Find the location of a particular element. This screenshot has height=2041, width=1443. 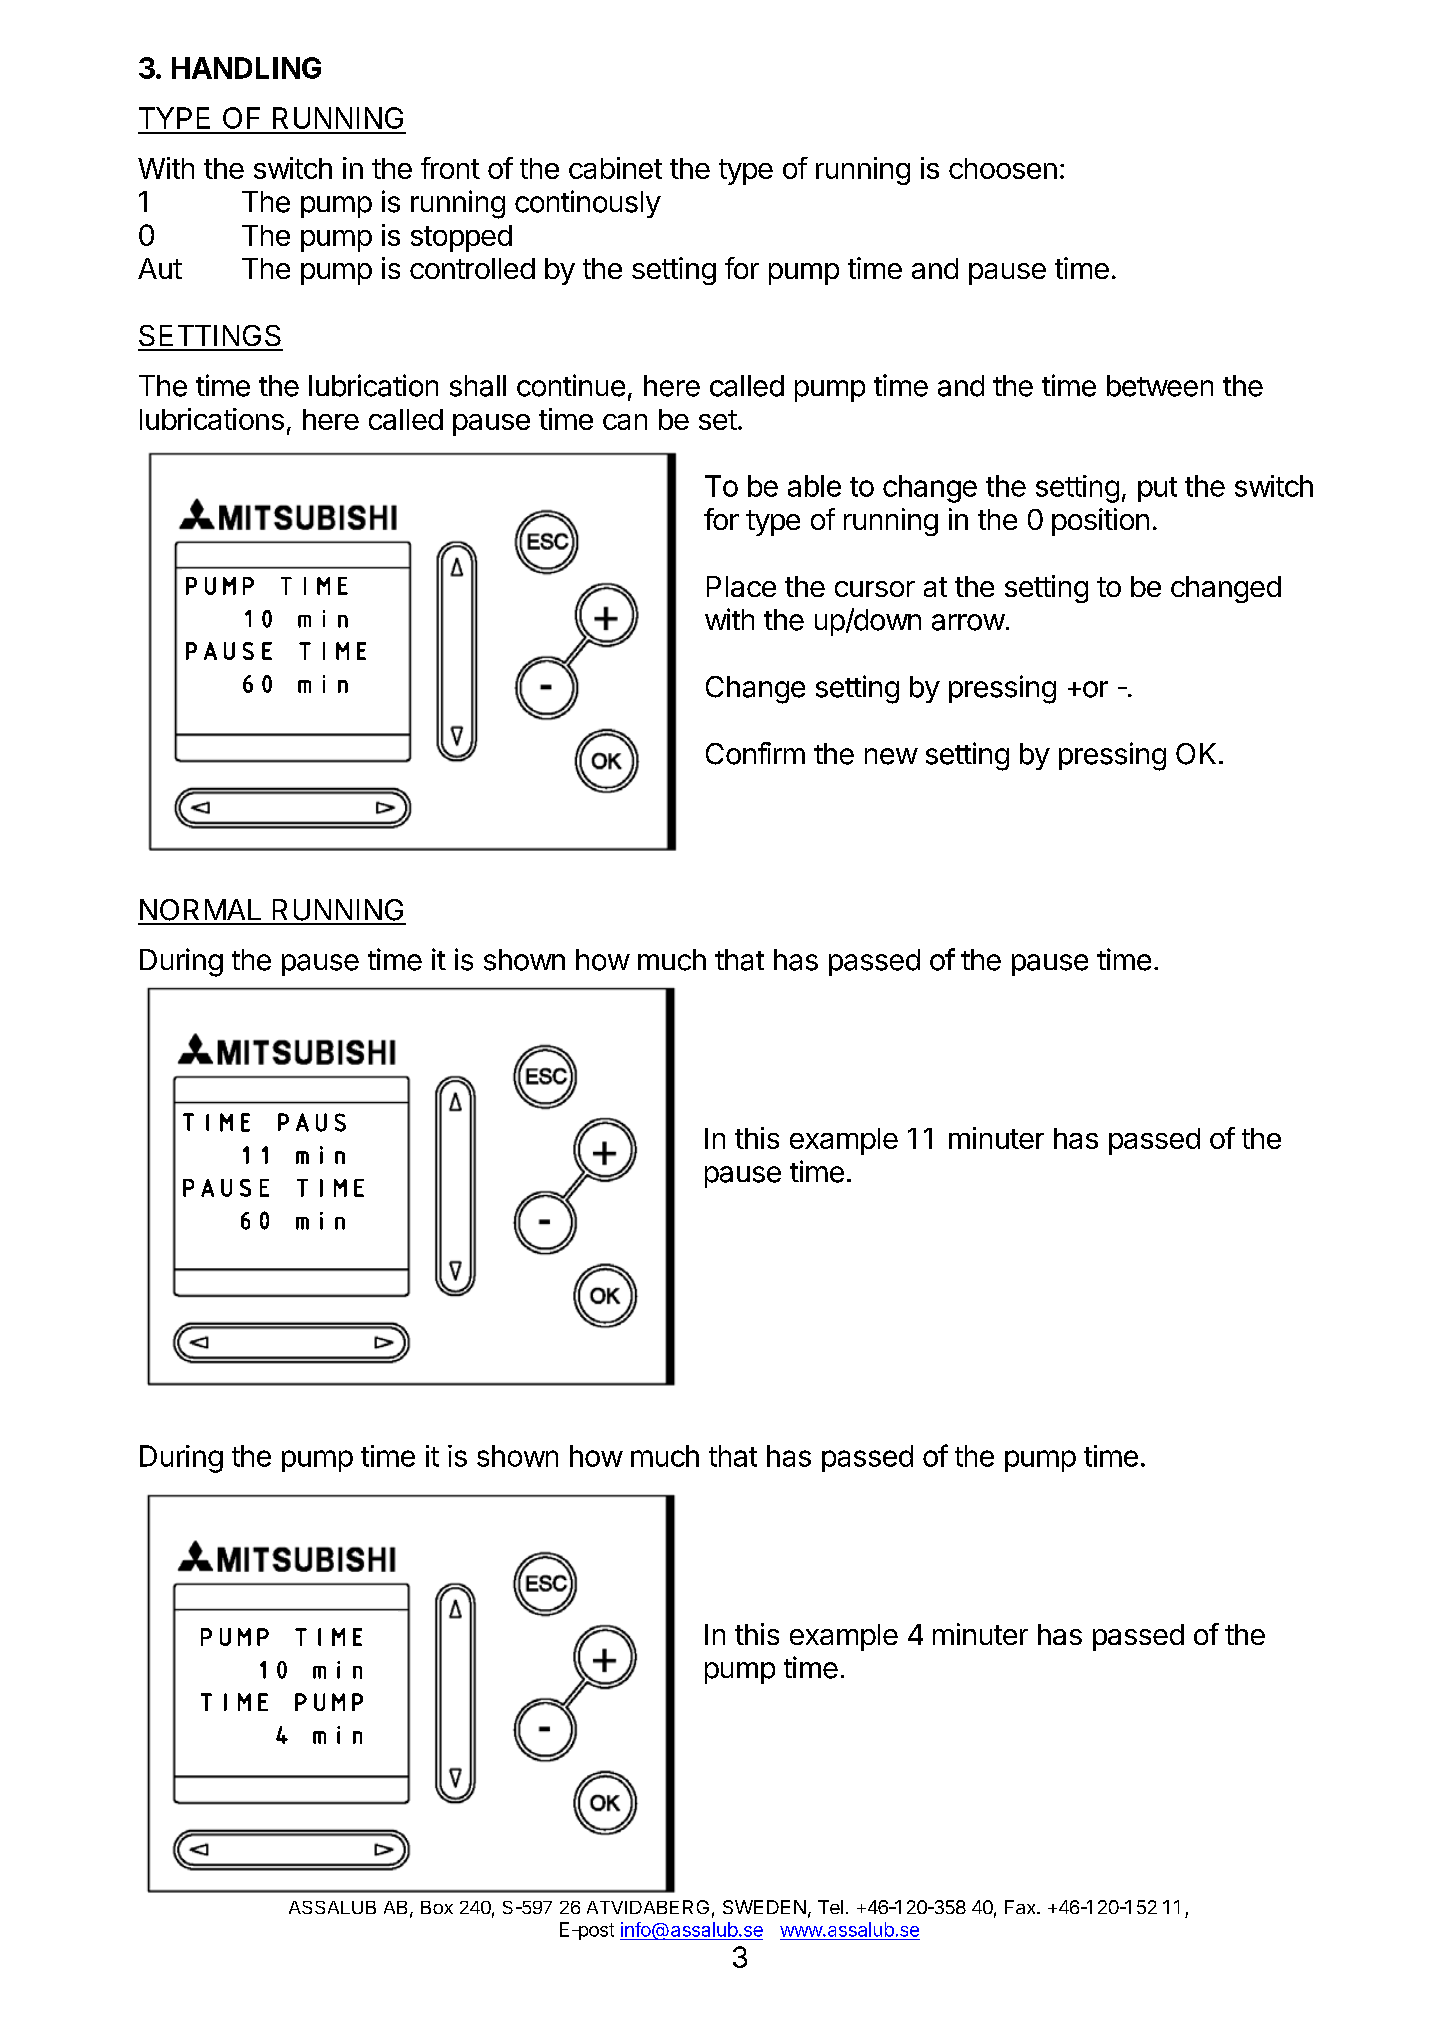

Tel is located at coordinates (830, 1907).
